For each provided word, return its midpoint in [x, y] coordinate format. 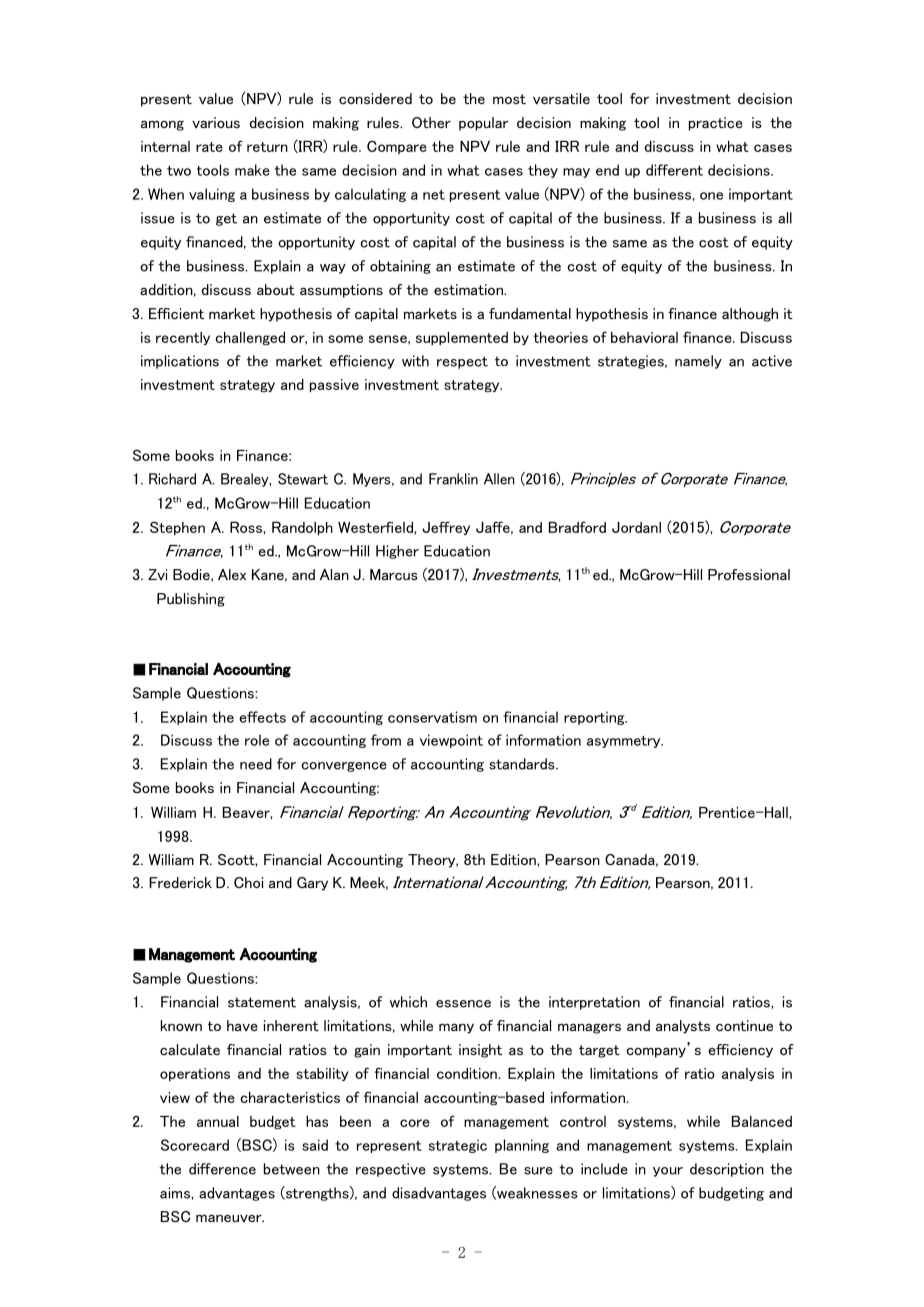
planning [522, 1146]
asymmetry [625, 742]
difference [222, 1169]
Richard [172, 479]
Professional [749, 574]
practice [716, 124]
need [256, 764]
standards [523, 764]
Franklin [453, 479]
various [216, 122]
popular [483, 124]
